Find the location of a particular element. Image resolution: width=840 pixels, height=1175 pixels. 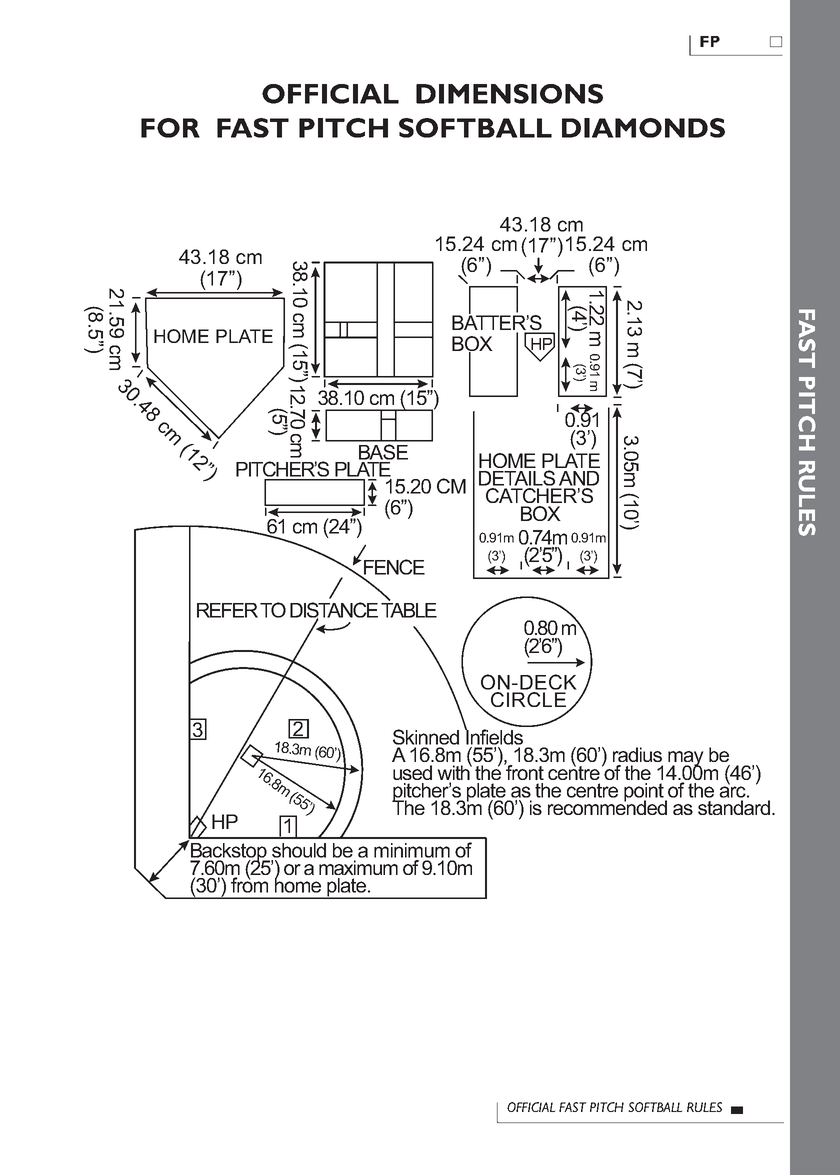

radius is located at coordinates (637, 754).
